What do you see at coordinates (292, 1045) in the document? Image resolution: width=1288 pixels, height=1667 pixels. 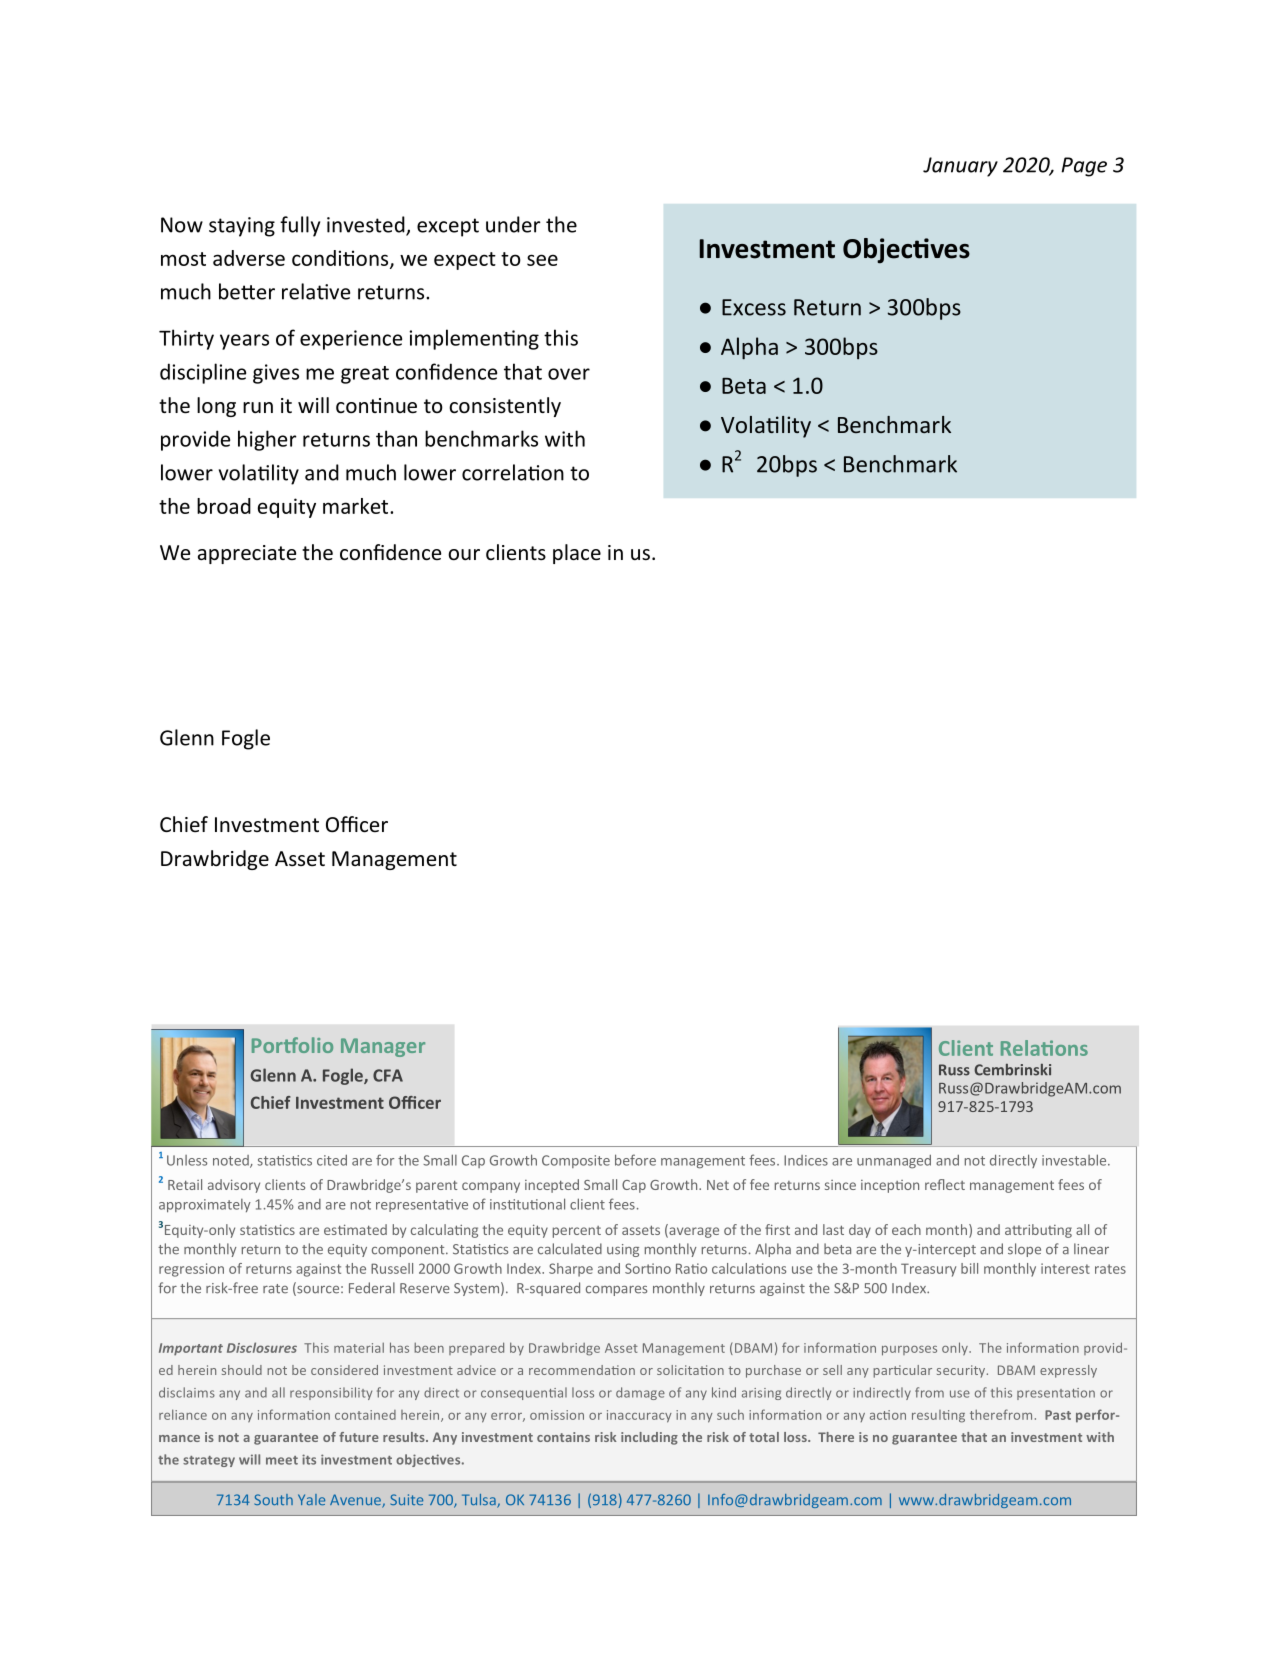 I see `Portfolio` at bounding box center [292, 1045].
